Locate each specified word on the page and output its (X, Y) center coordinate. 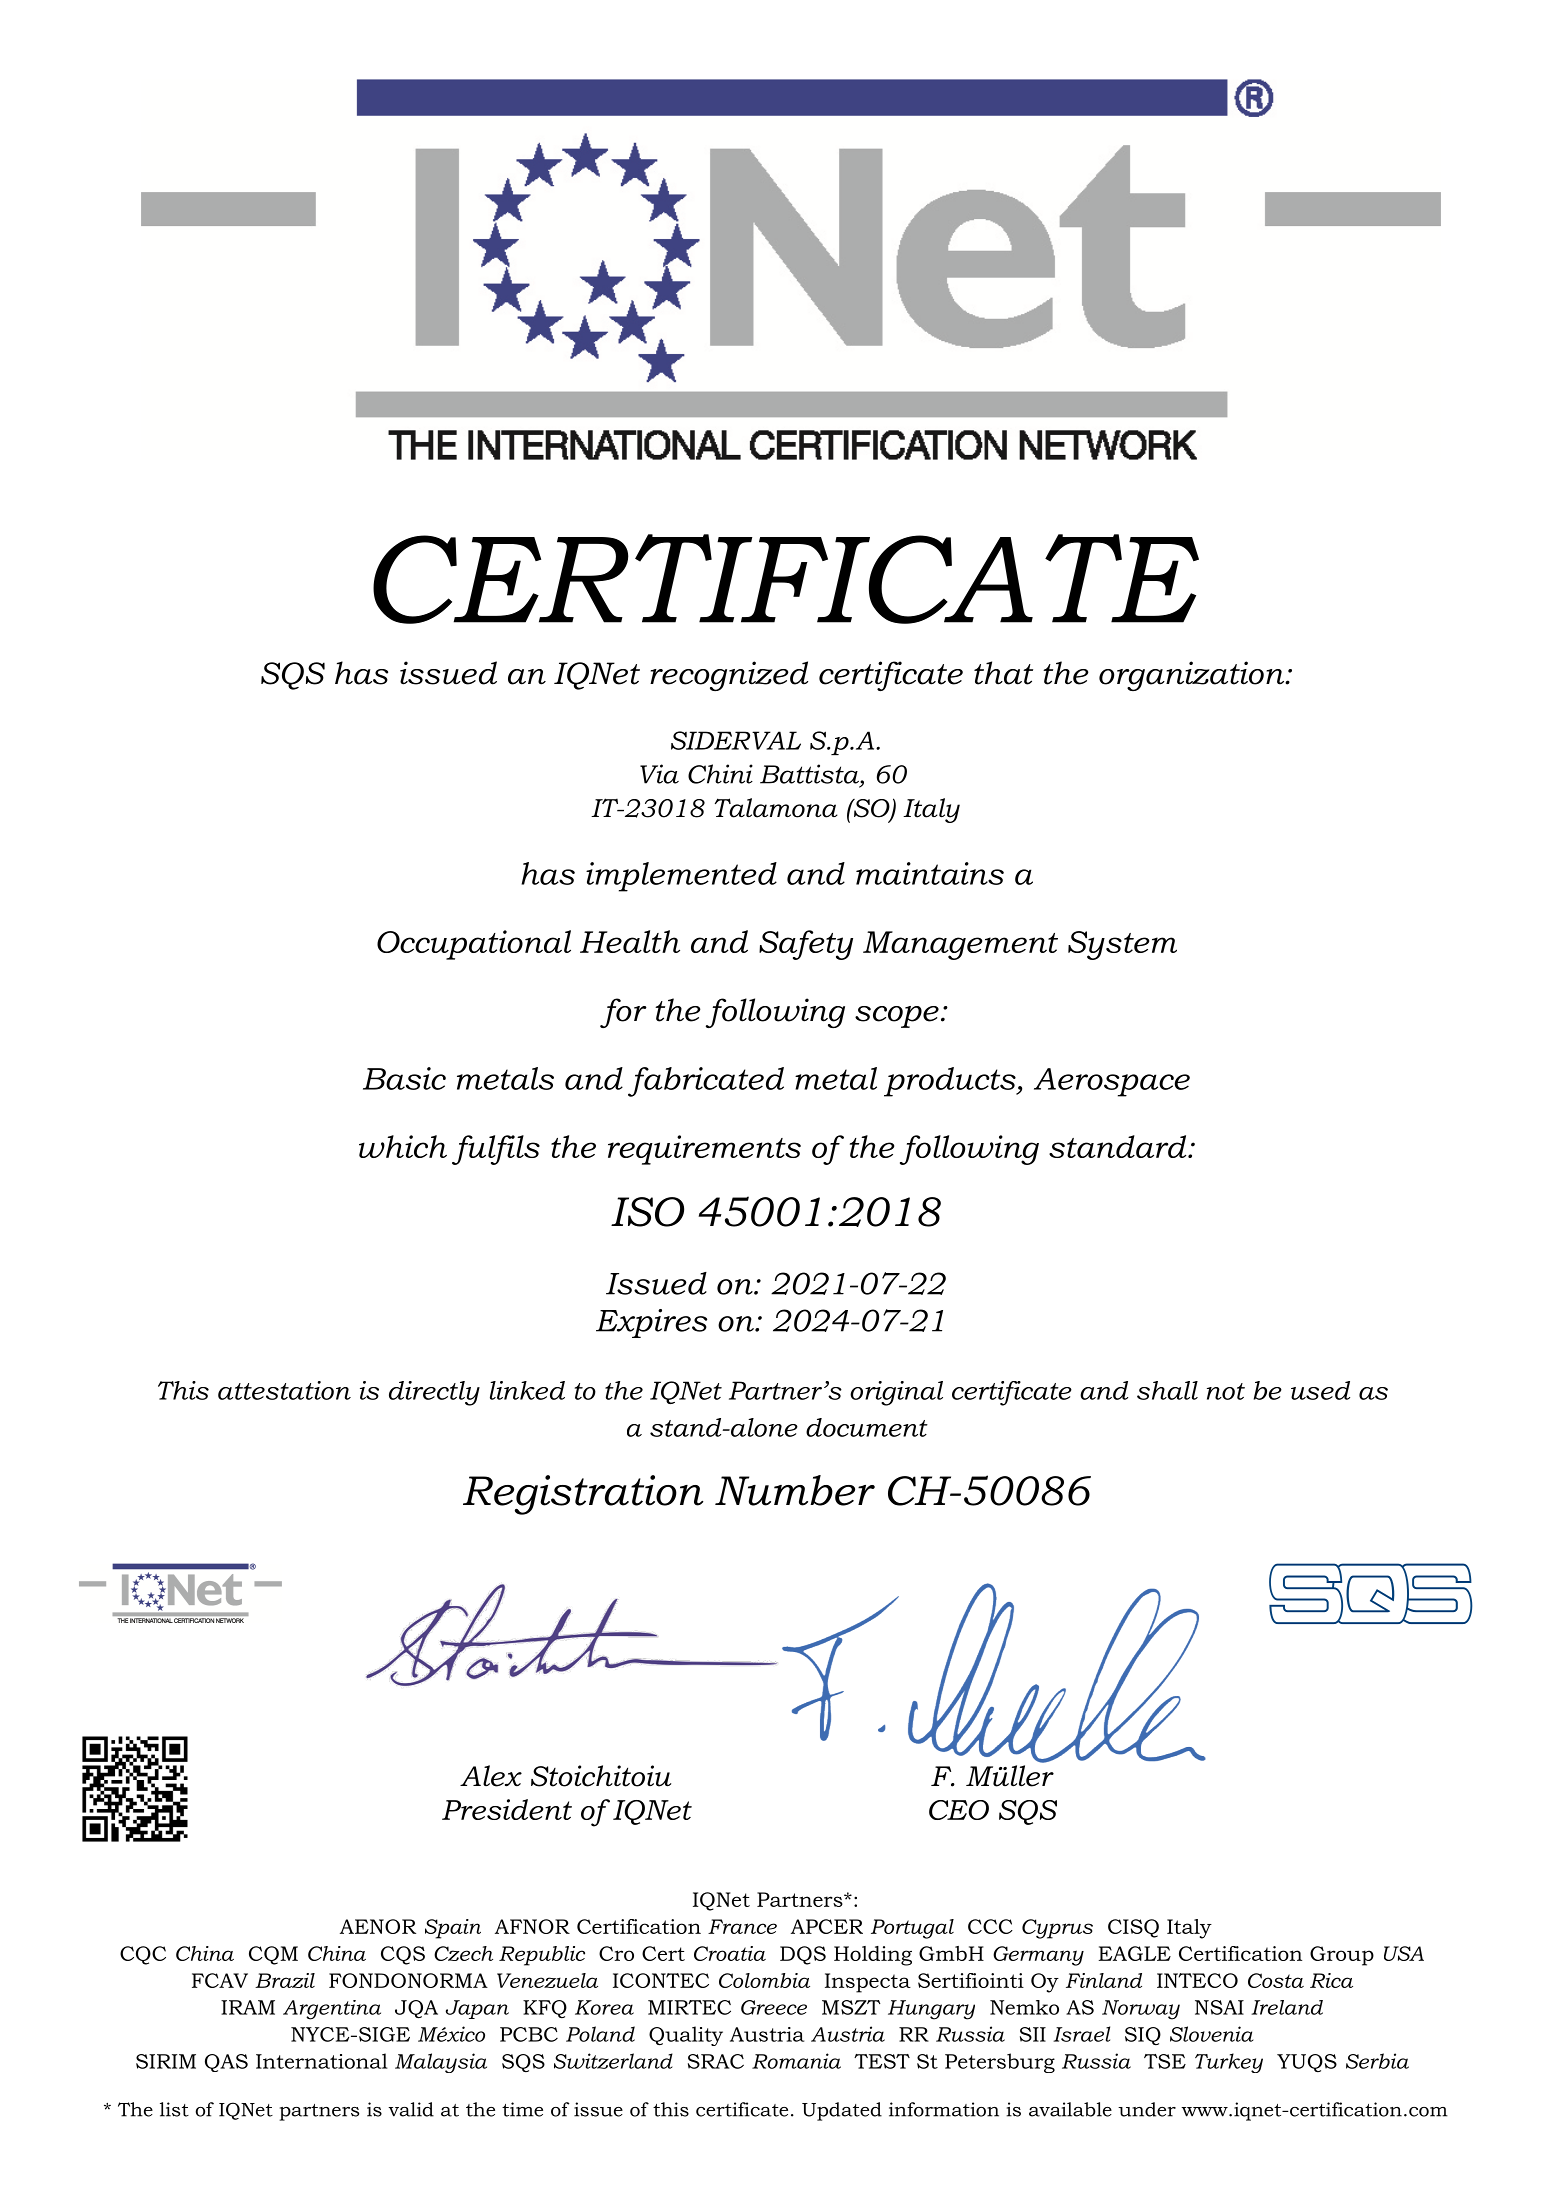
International (321, 2061)
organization (1193, 676)
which (403, 1146)
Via (659, 774)
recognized (729, 676)
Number (795, 1490)
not (1226, 1391)
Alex (491, 1776)
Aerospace (1112, 1082)
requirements (704, 1150)
